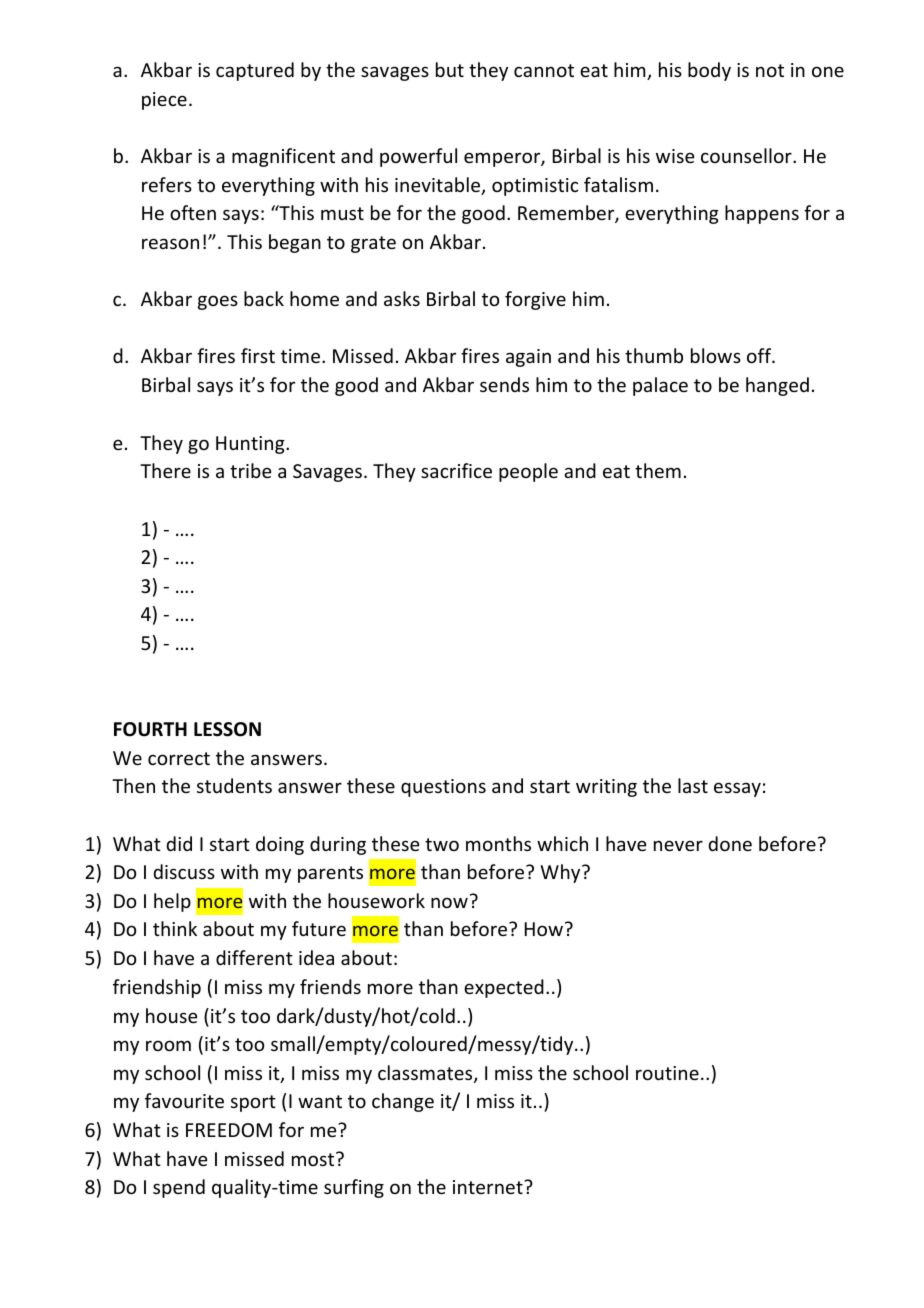 The height and width of the document is (1308, 924). What do you see at coordinates (164, 101) in the document?
I see `piece` at bounding box center [164, 101].
